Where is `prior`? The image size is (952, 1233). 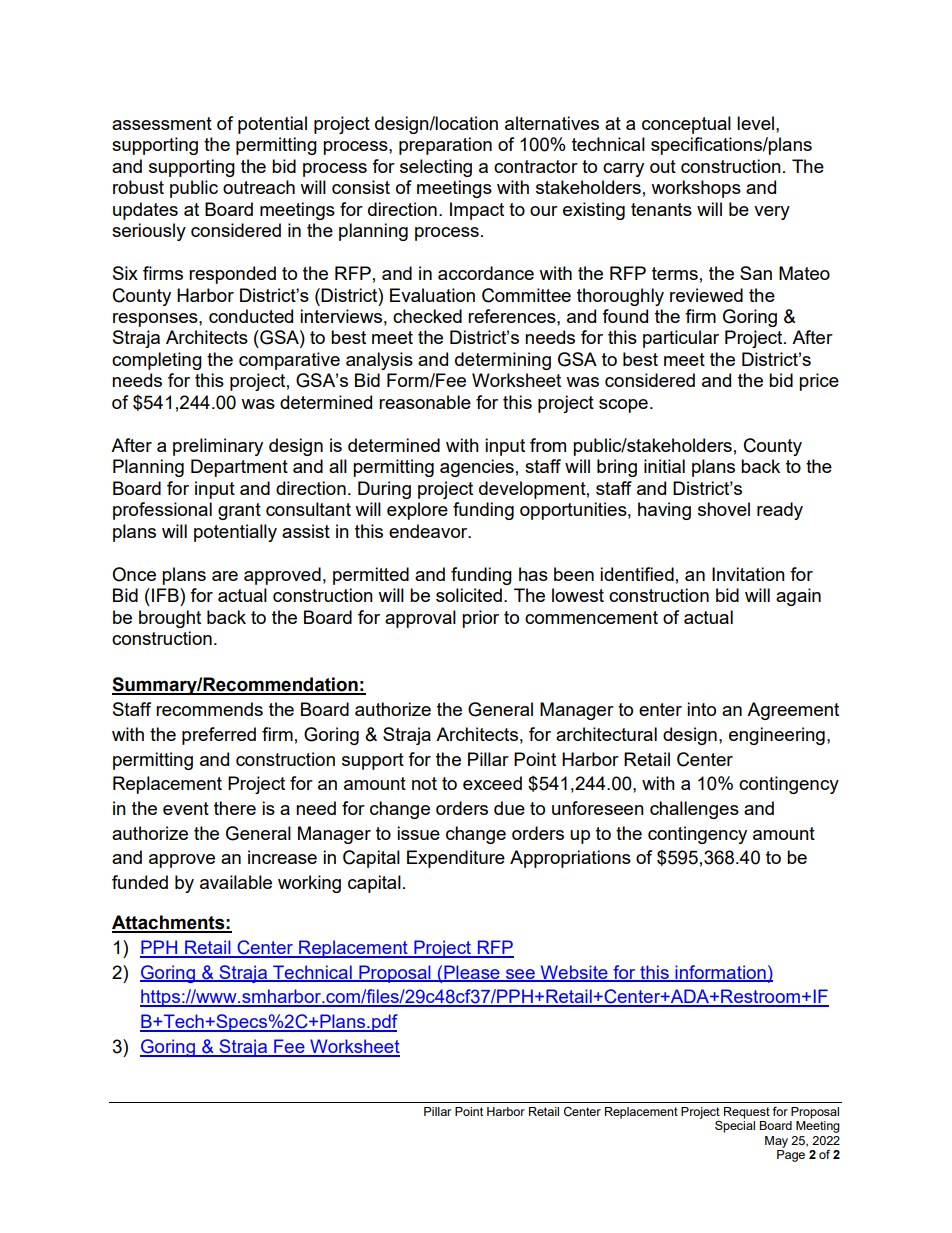 prior is located at coordinates (480, 619).
